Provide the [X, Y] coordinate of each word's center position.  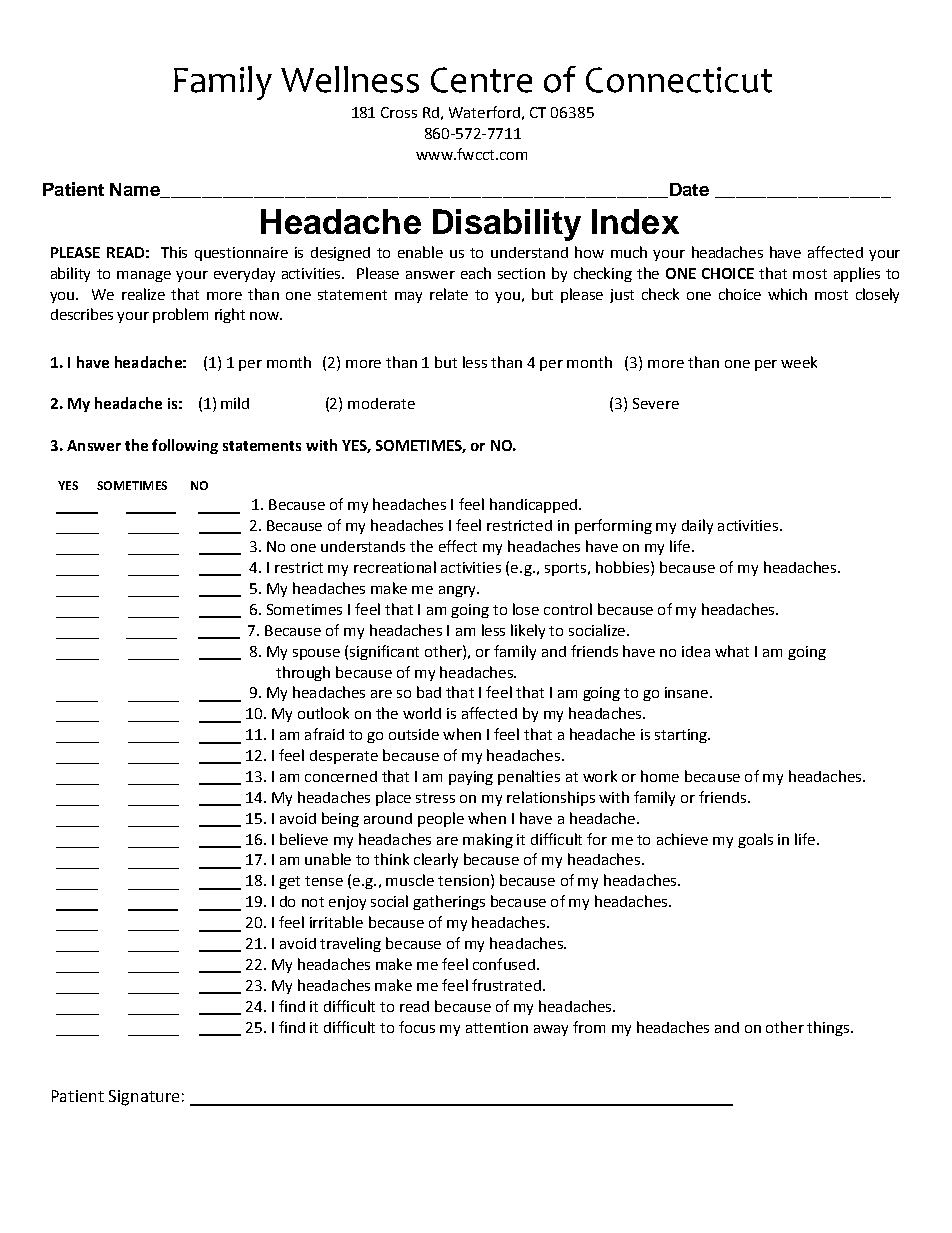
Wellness [350, 79]
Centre [481, 80]
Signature [144, 1098]
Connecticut [679, 80]
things [829, 1028]
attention [497, 1027]
